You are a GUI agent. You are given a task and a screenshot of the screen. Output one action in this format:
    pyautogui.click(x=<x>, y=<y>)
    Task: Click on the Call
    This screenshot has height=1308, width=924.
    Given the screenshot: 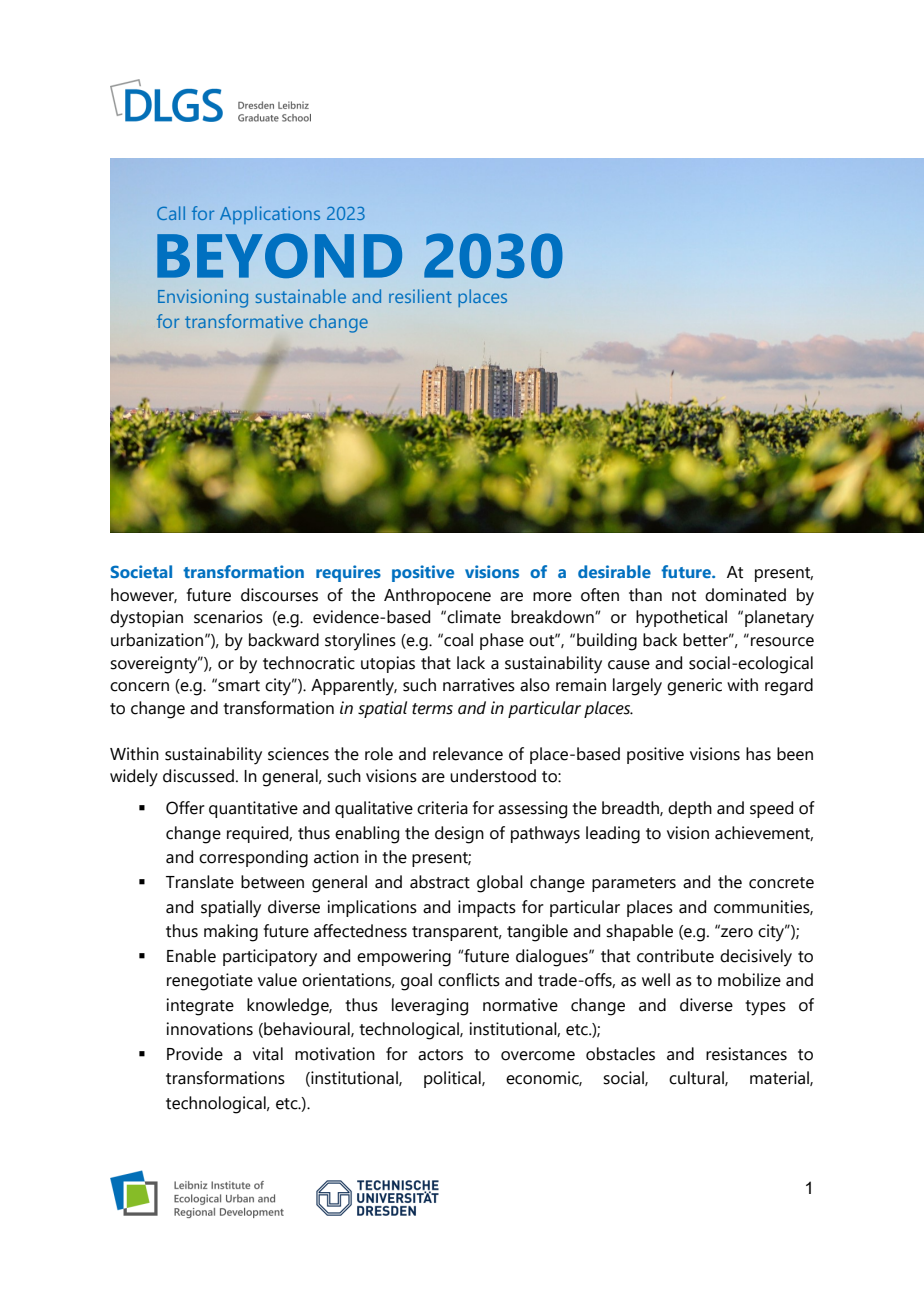 What is the action you would take?
    pyautogui.click(x=171, y=213)
